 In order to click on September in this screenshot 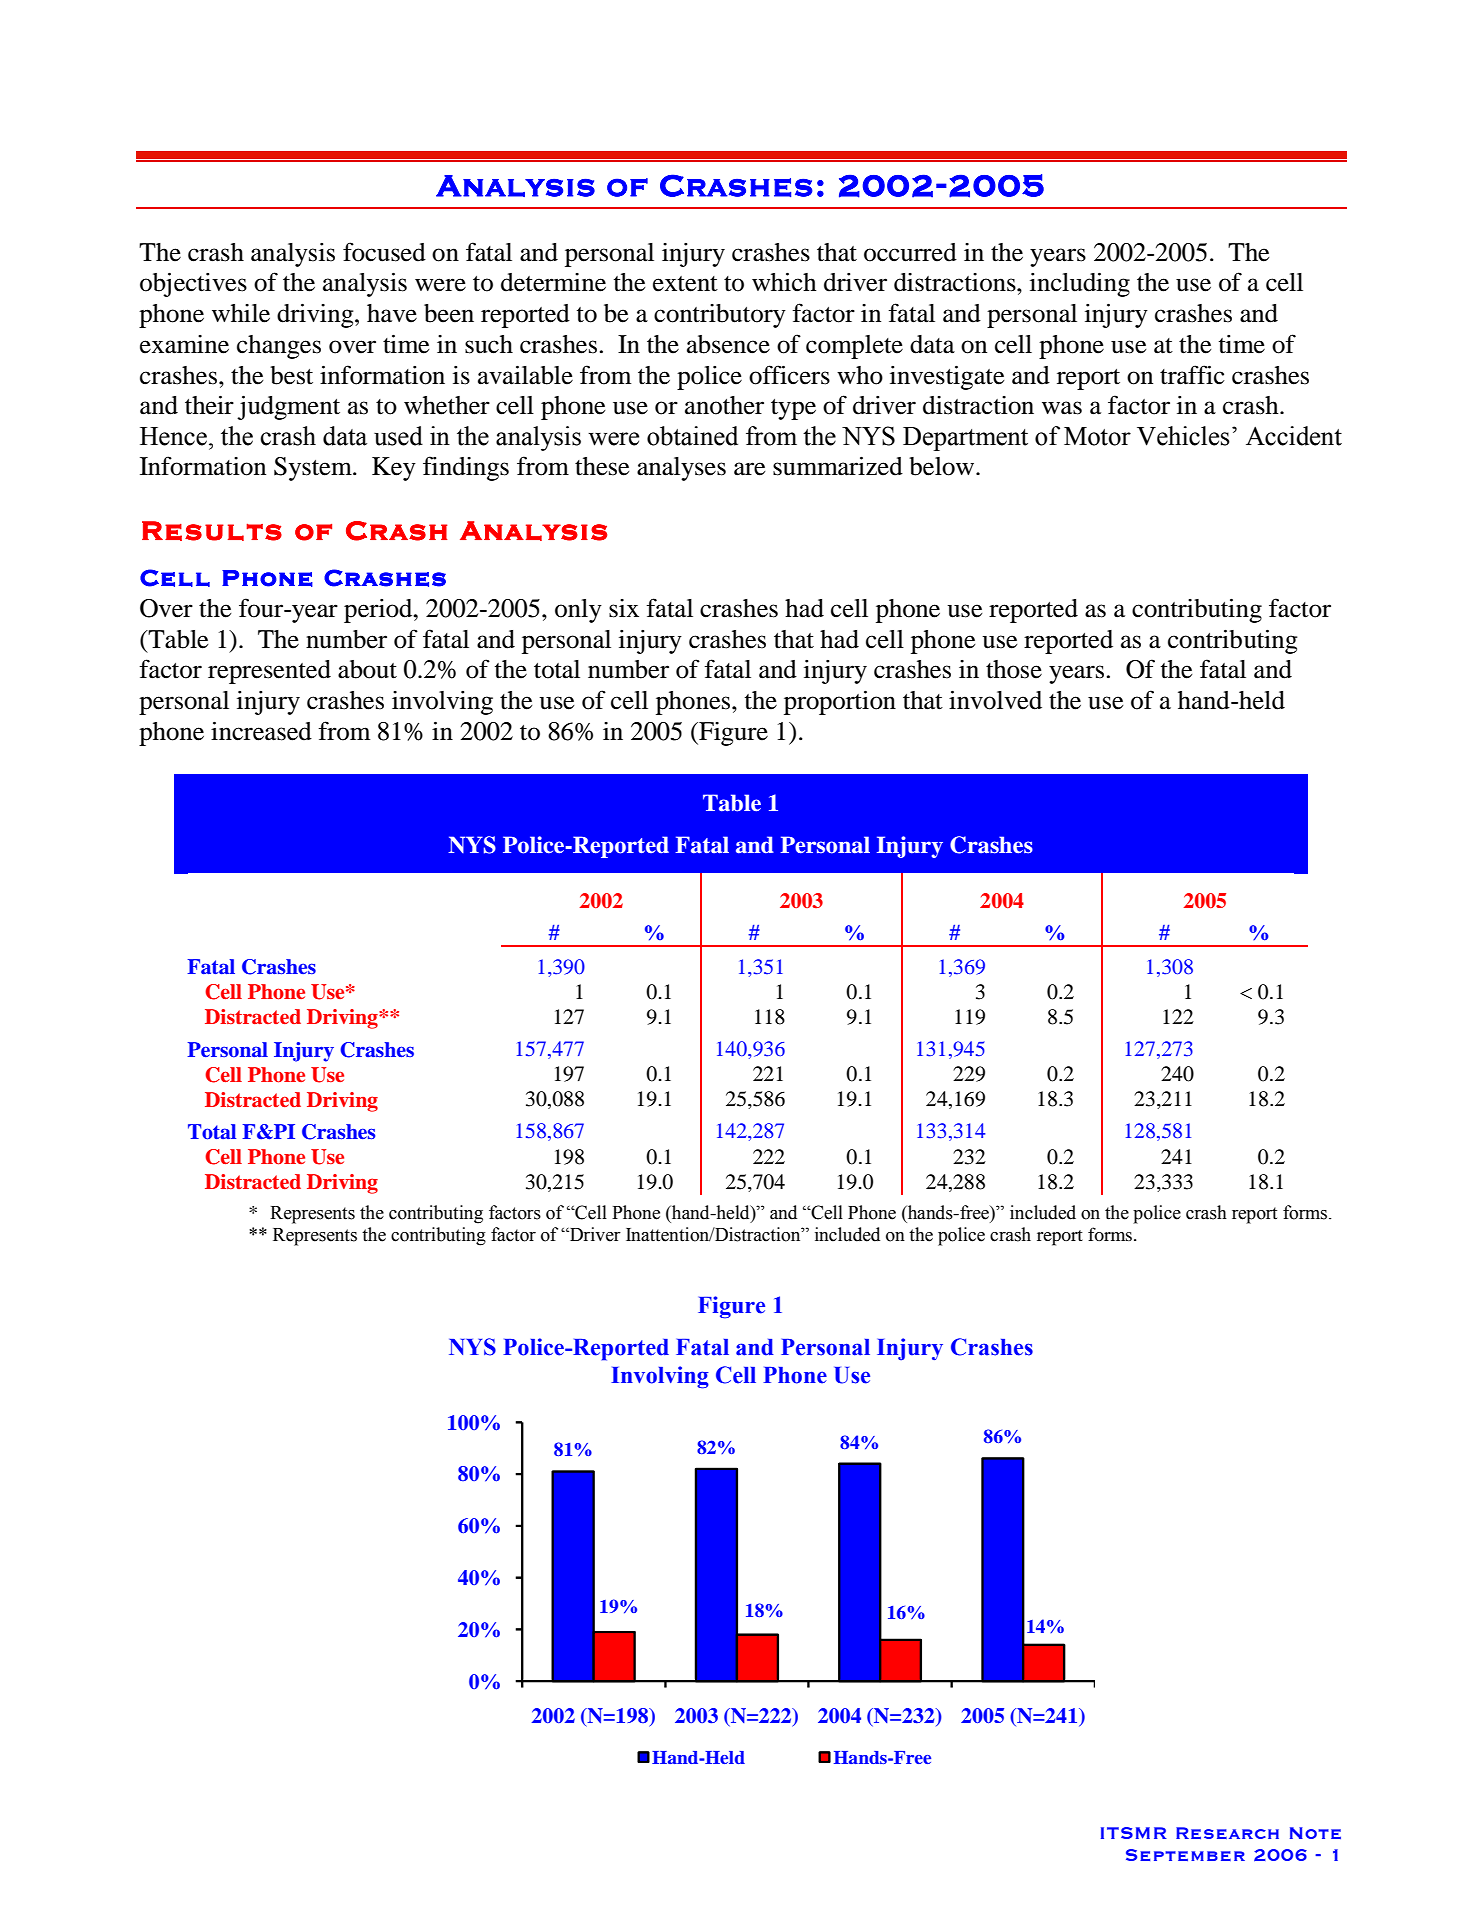, I will do `click(1185, 1855)`.
